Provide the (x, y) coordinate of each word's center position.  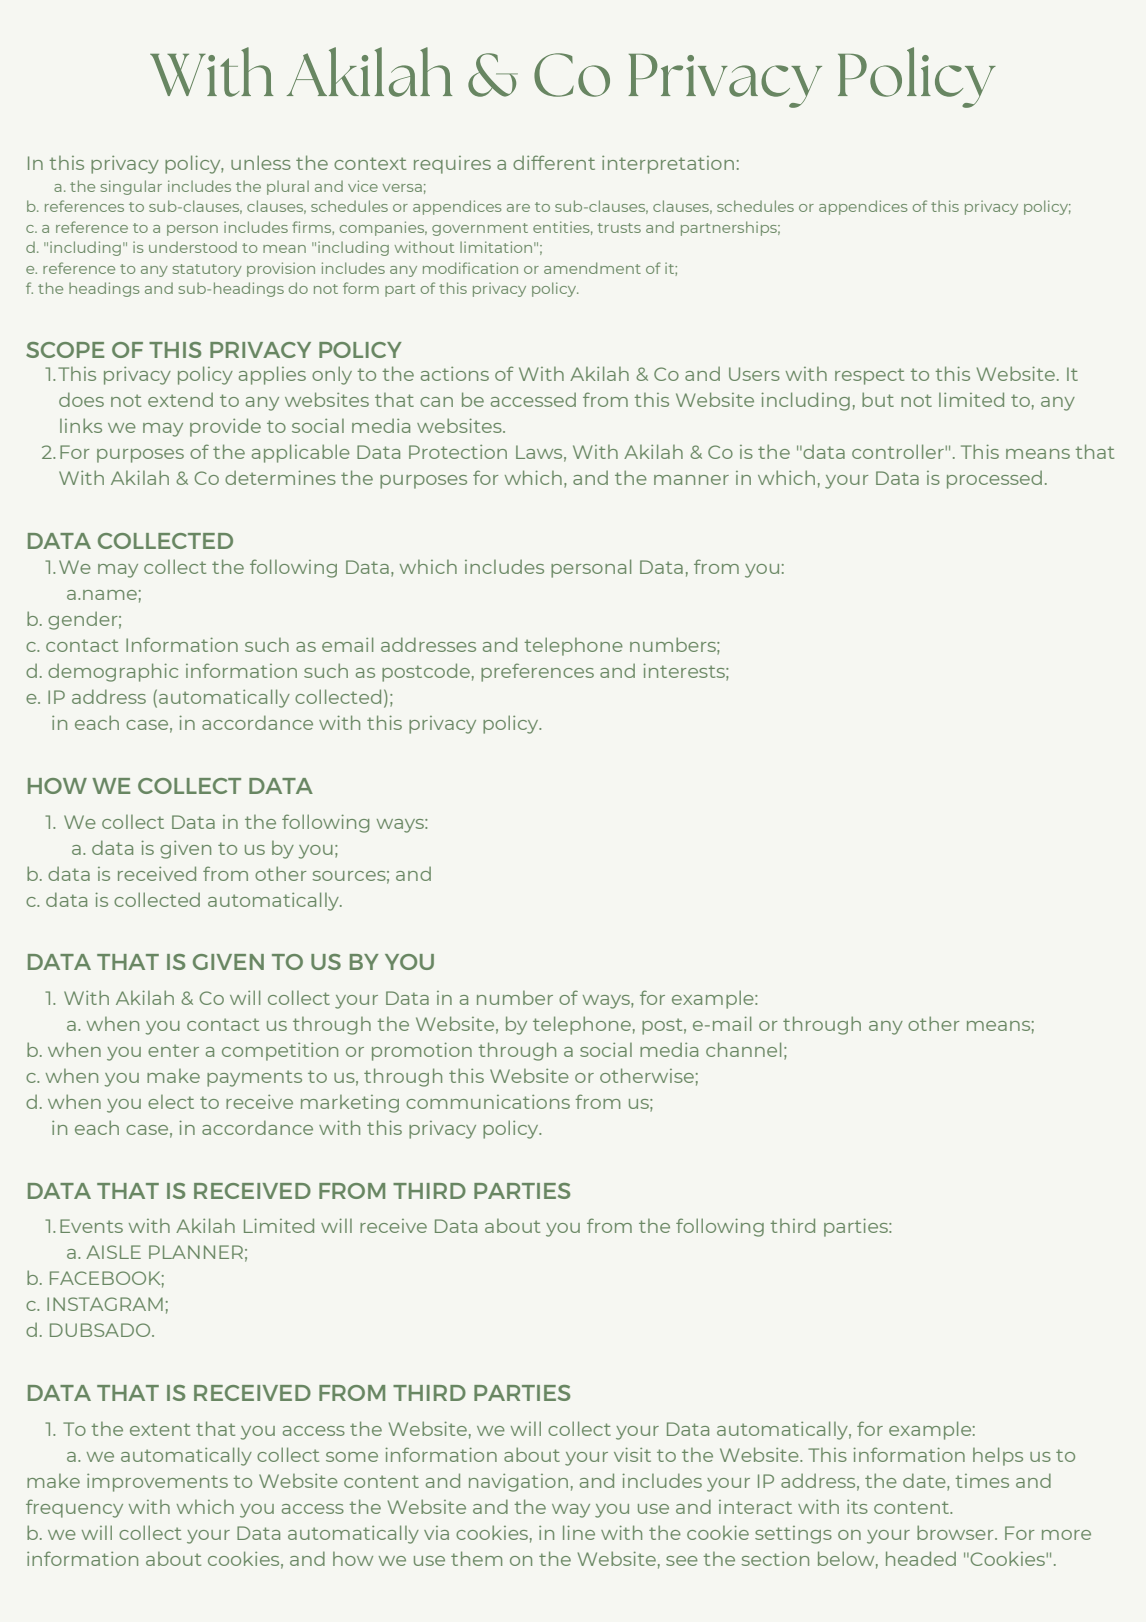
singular (131, 187)
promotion (422, 1051)
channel (743, 1049)
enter (173, 1050)
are (518, 208)
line (579, 1532)
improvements (157, 1483)
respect (869, 376)
